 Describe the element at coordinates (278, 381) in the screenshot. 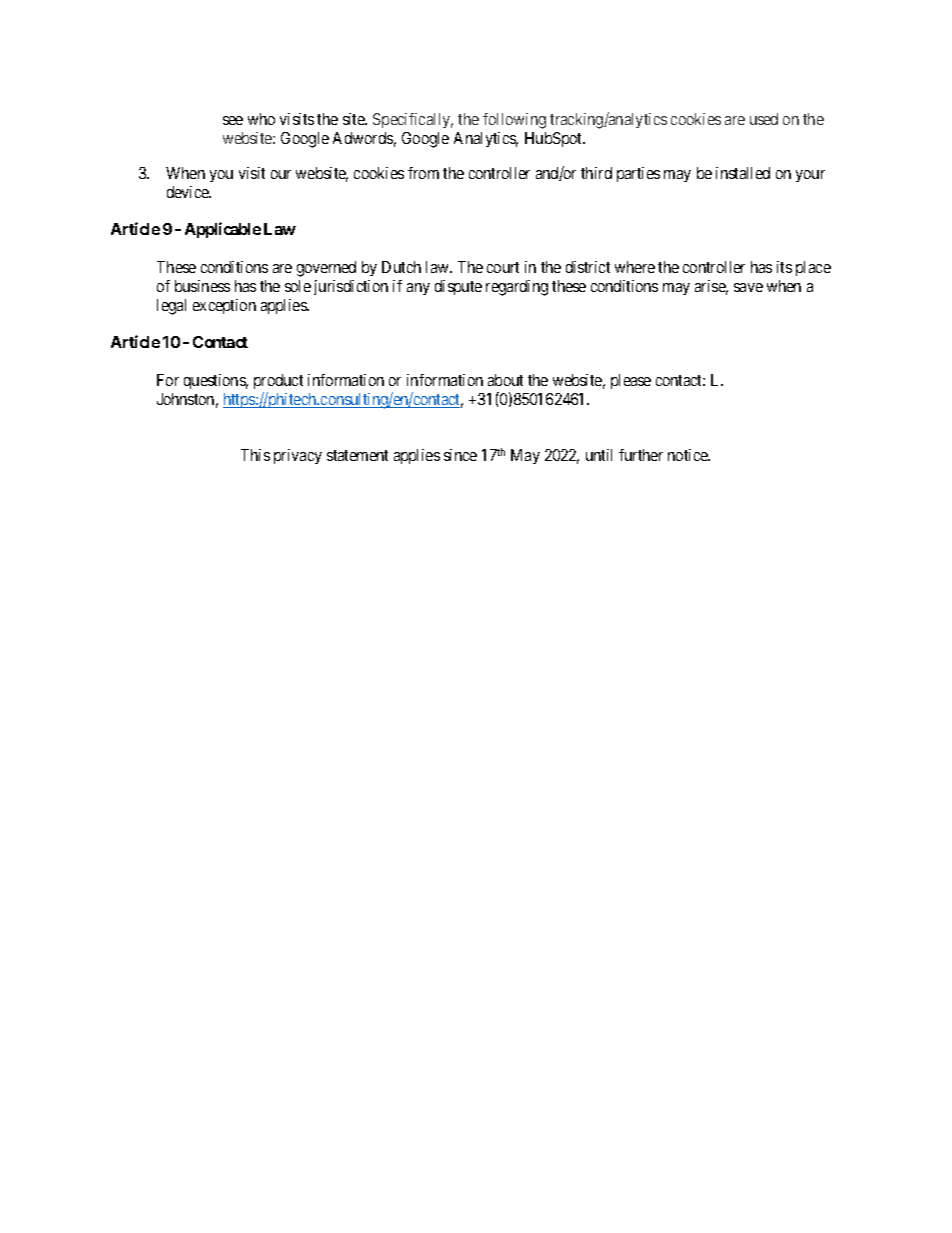

I see `product` at that location.
